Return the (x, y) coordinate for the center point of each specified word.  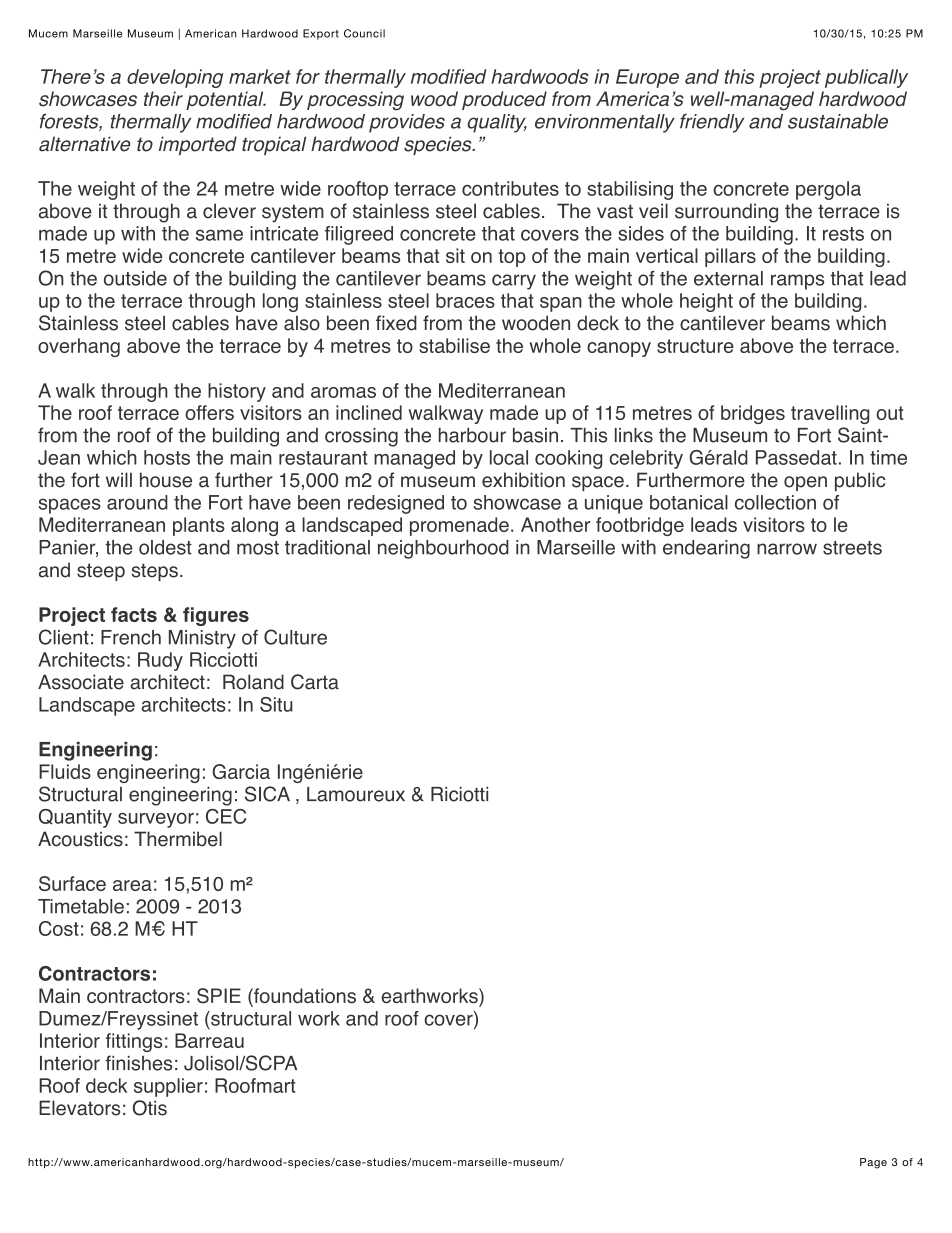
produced (504, 100)
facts (134, 614)
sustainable (838, 121)
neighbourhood (443, 549)
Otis (150, 1108)
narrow (787, 549)
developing (175, 78)
